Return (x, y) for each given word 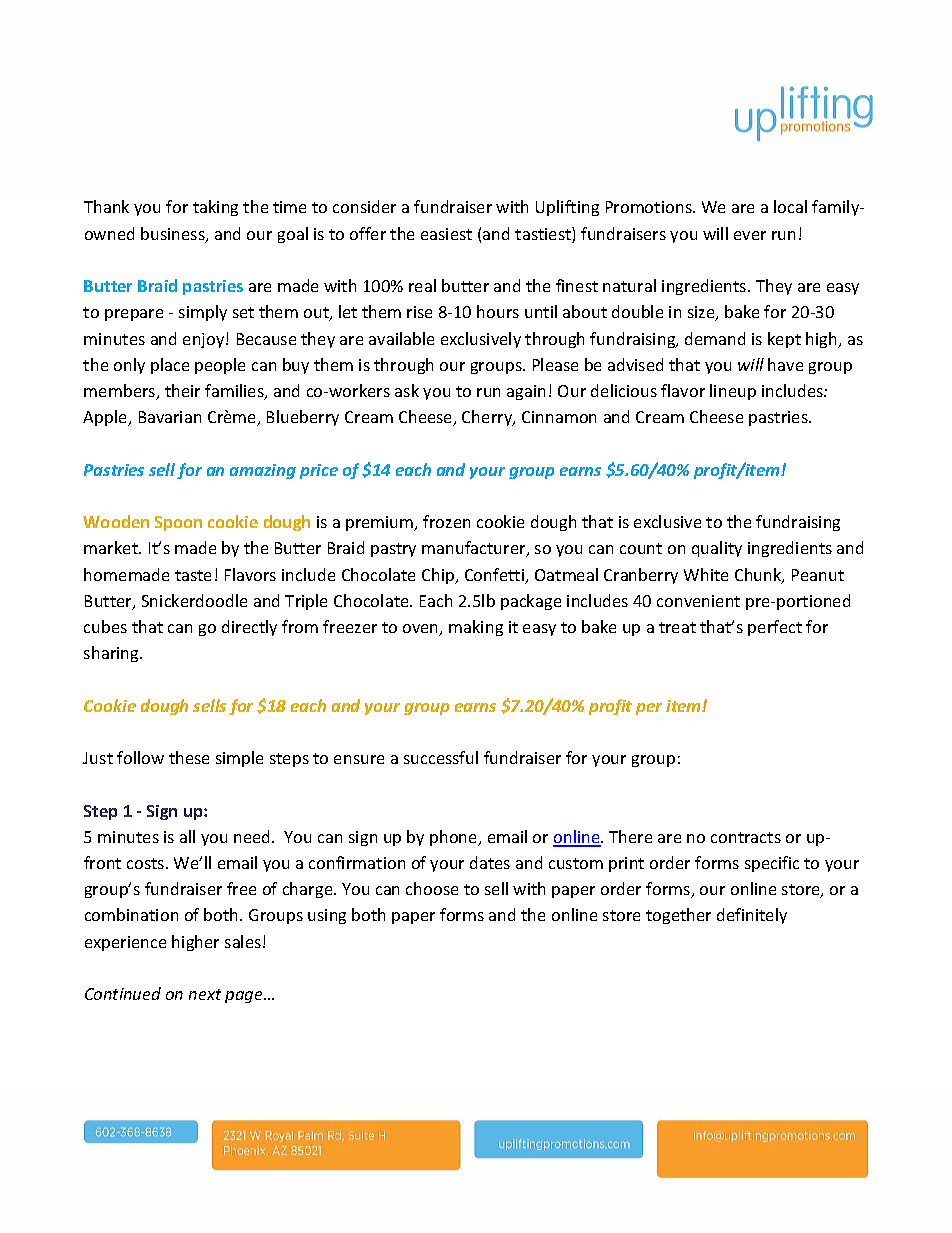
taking (215, 208)
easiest (446, 234)
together (678, 916)
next (205, 994)
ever (750, 235)
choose (432, 888)
